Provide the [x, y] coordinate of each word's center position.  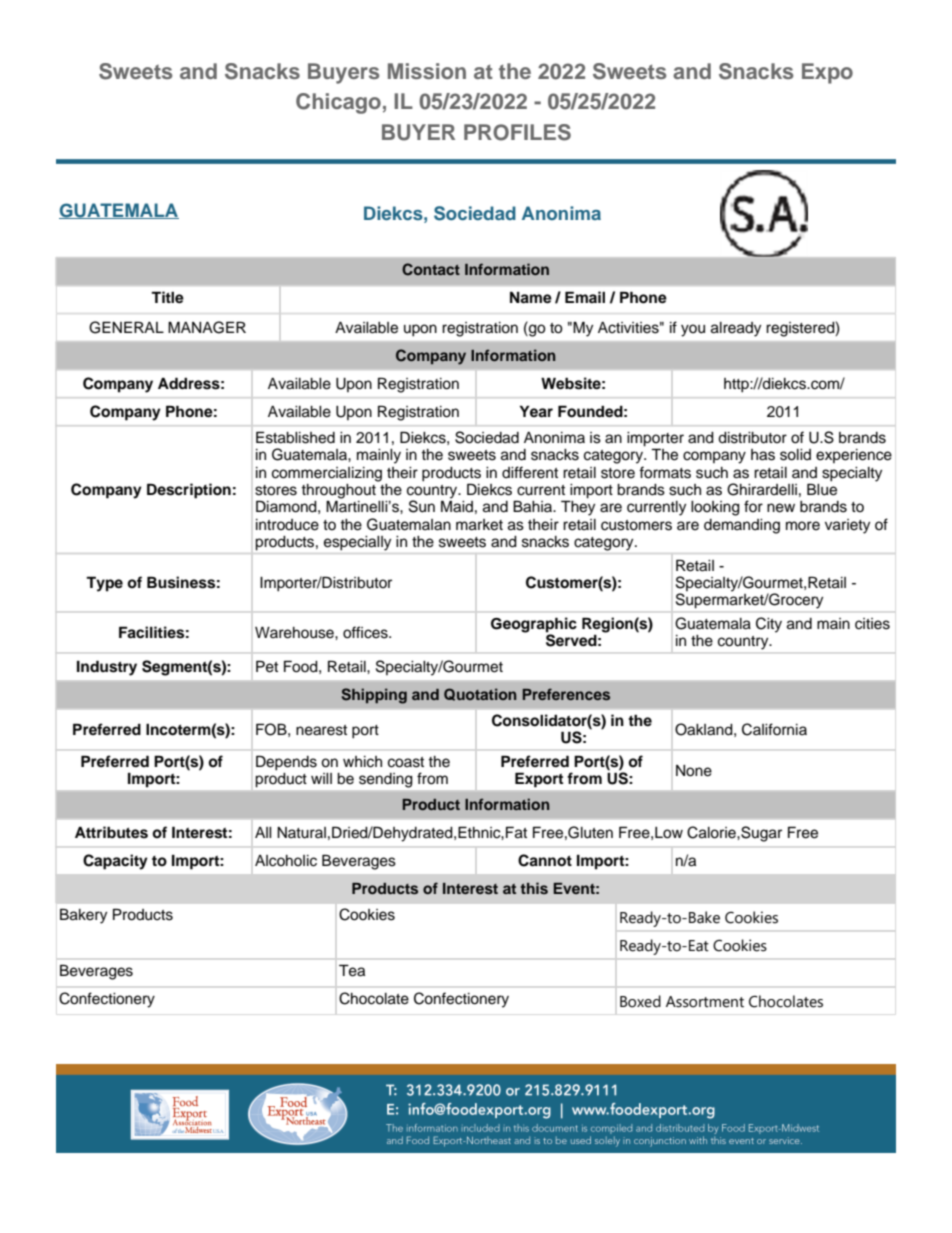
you [693, 330]
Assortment [705, 1002]
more [803, 526]
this [534, 888]
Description [189, 491]
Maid [457, 506]
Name [531, 297]
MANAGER [207, 327]
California [774, 729]
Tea [352, 970]
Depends [286, 763]
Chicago [338, 103]
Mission [427, 71]
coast [406, 762]
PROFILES [517, 132]
